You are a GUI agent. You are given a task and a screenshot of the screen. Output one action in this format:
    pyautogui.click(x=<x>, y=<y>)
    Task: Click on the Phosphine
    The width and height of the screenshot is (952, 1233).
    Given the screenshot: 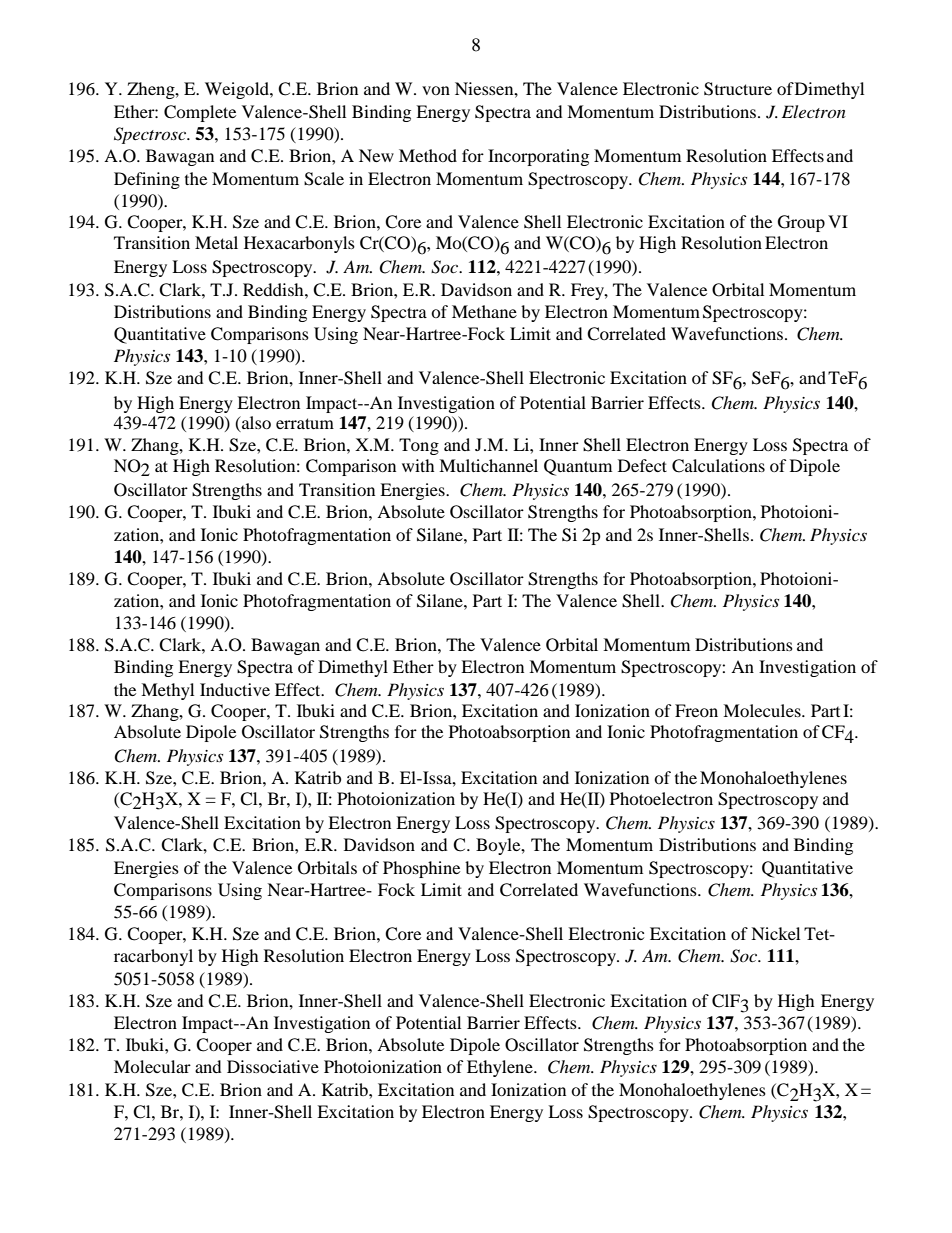 What is the action you would take?
    pyautogui.click(x=421, y=869)
